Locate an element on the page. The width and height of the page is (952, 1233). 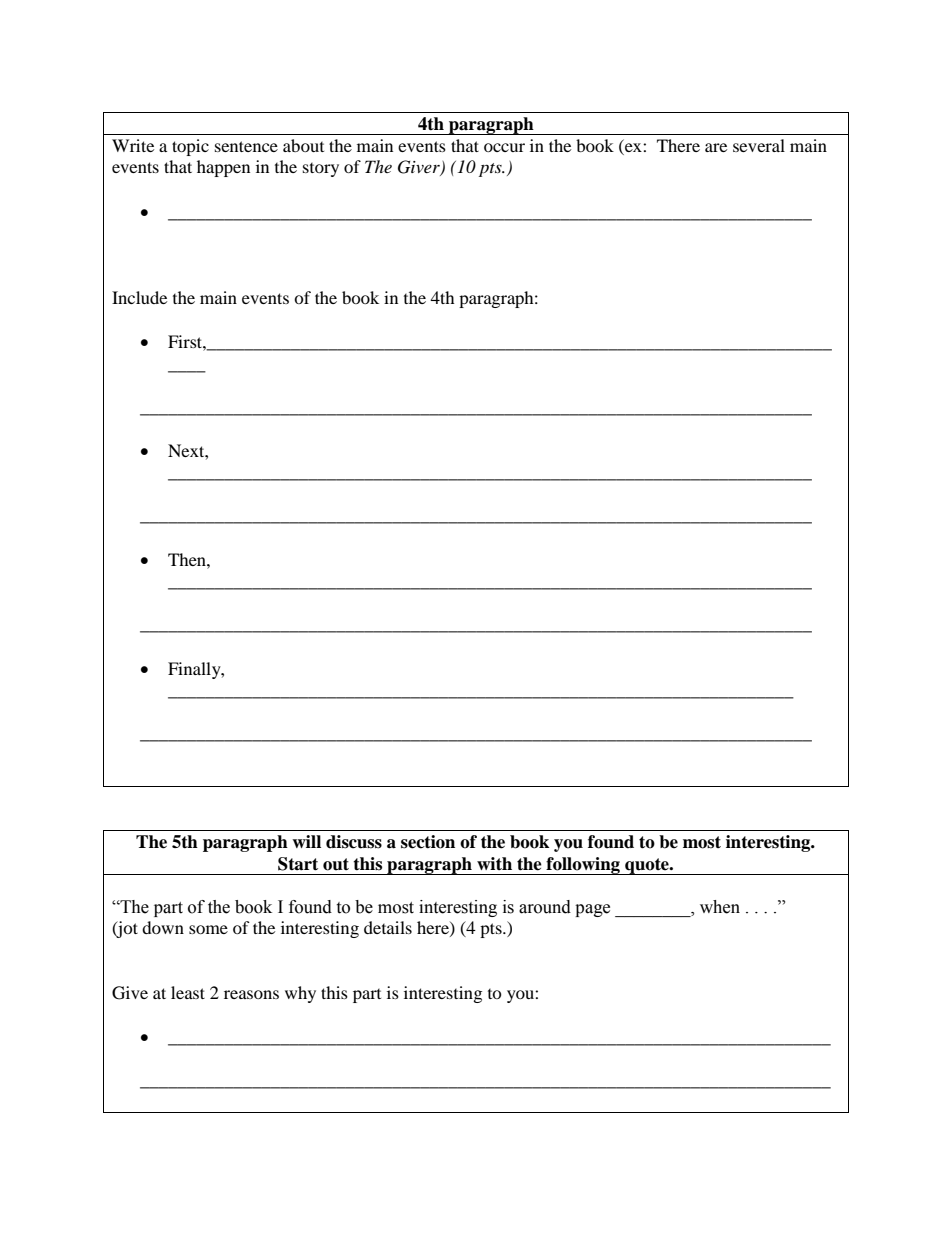
least is located at coordinates (188, 992).
